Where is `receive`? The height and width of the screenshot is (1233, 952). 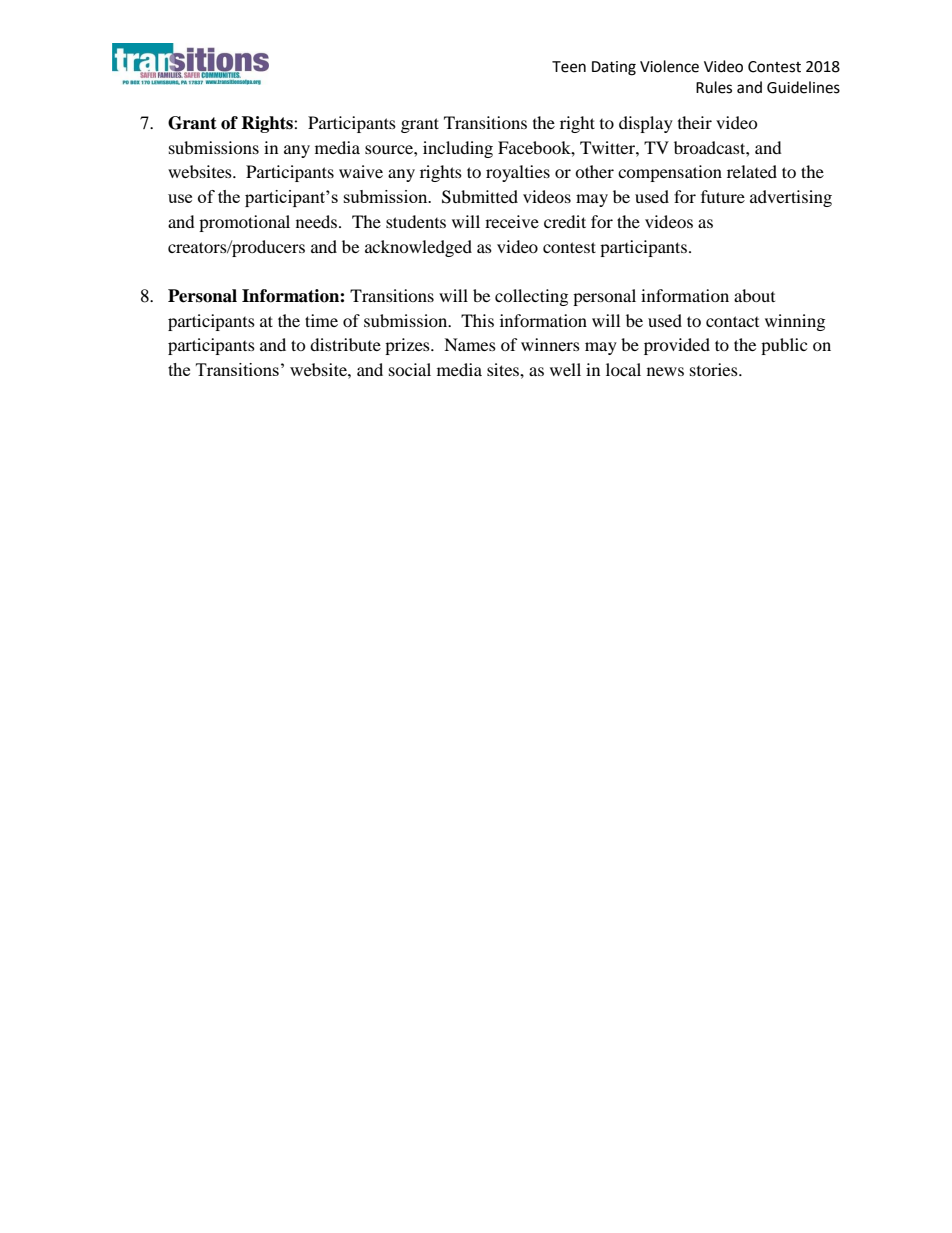
receive is located at coordinates (512, 221).
